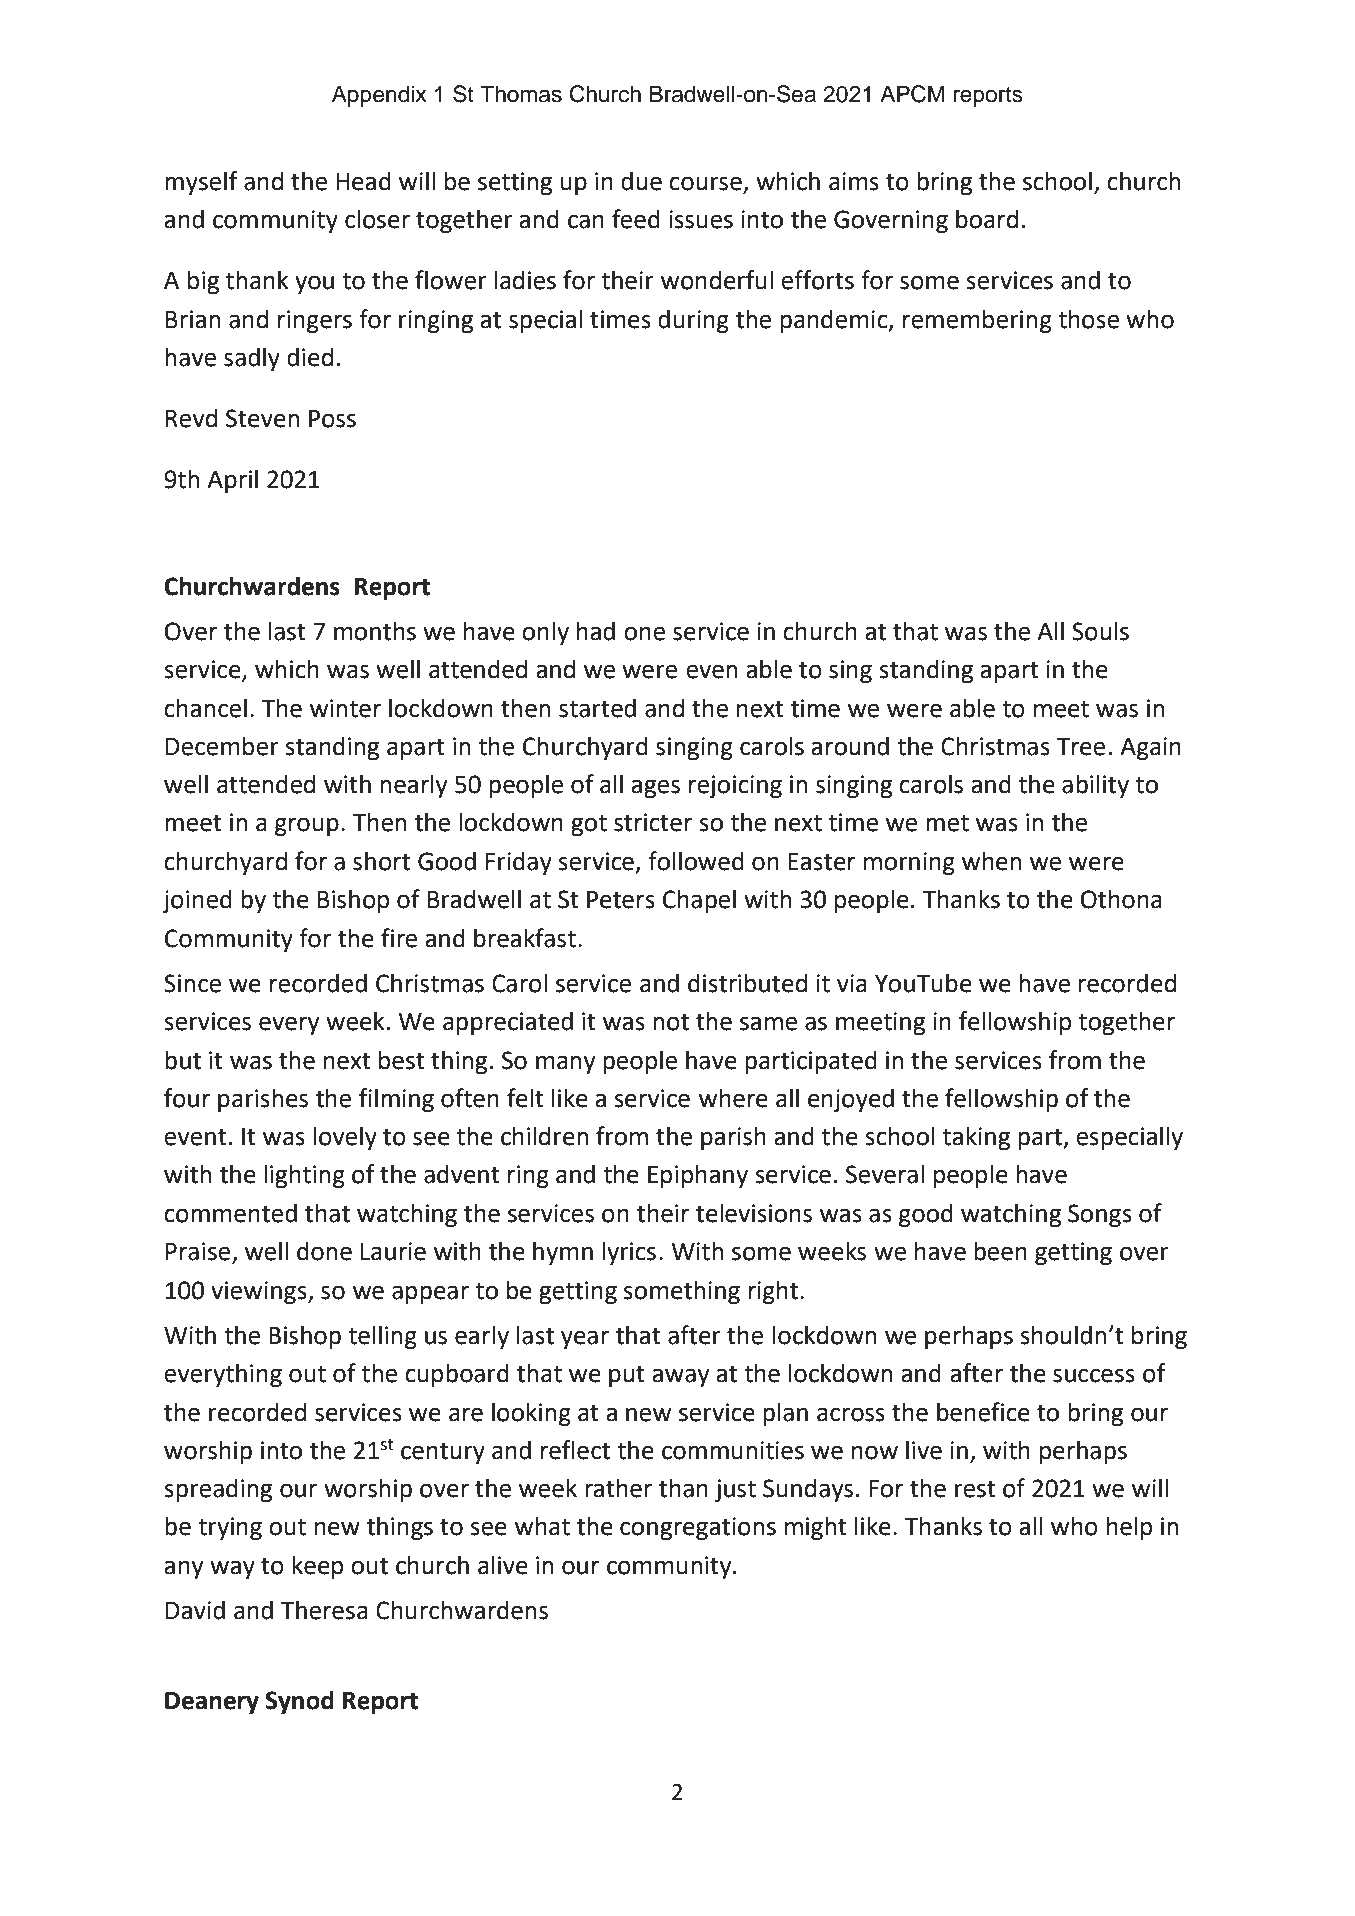 This screenshot has width=1355, height=1916. What do you see at coordinates (363, 181) in the screenshot?
I see `Head` at bounding box center [363, 181].
